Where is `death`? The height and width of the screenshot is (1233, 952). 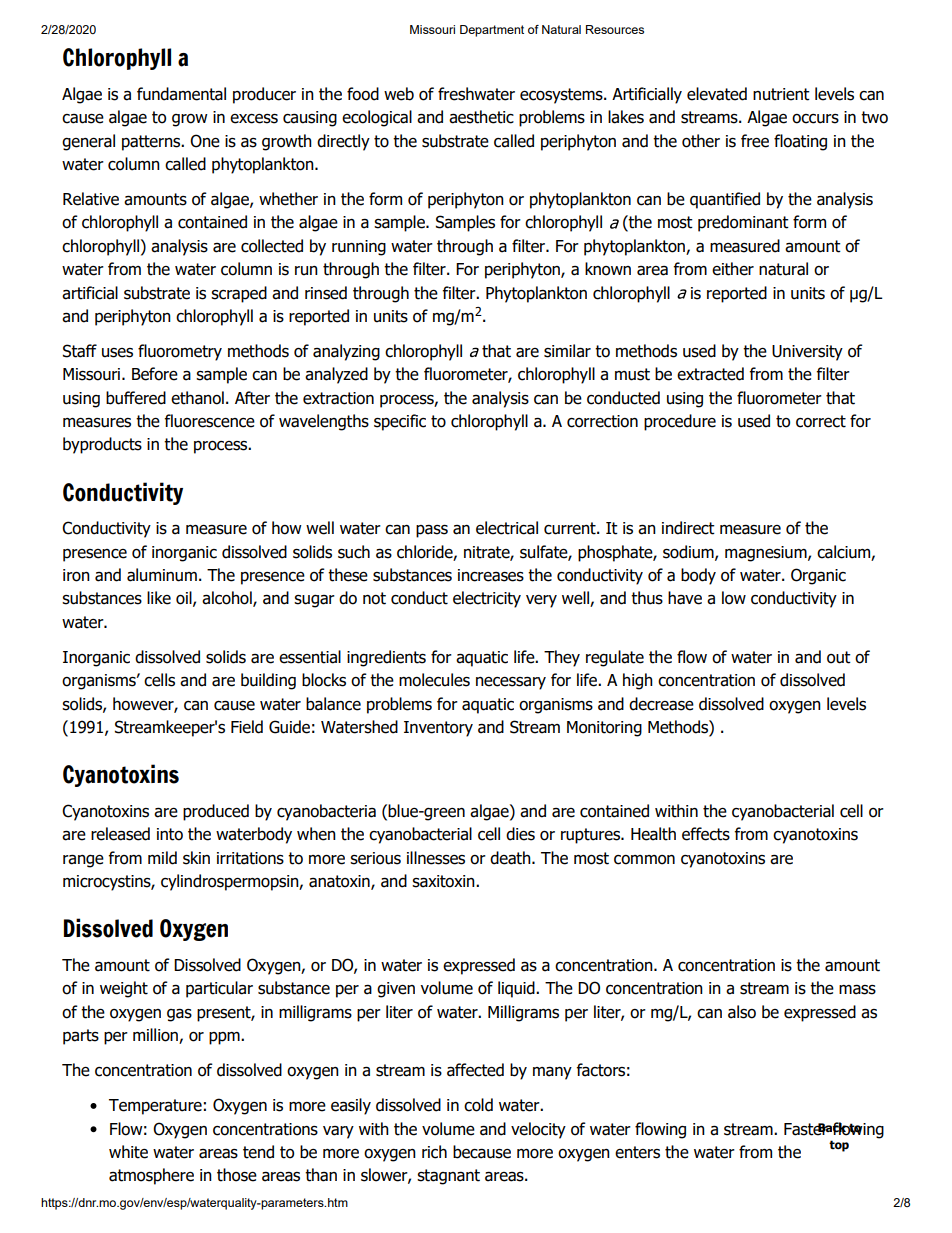 death is located at coordinates (511, 858).
